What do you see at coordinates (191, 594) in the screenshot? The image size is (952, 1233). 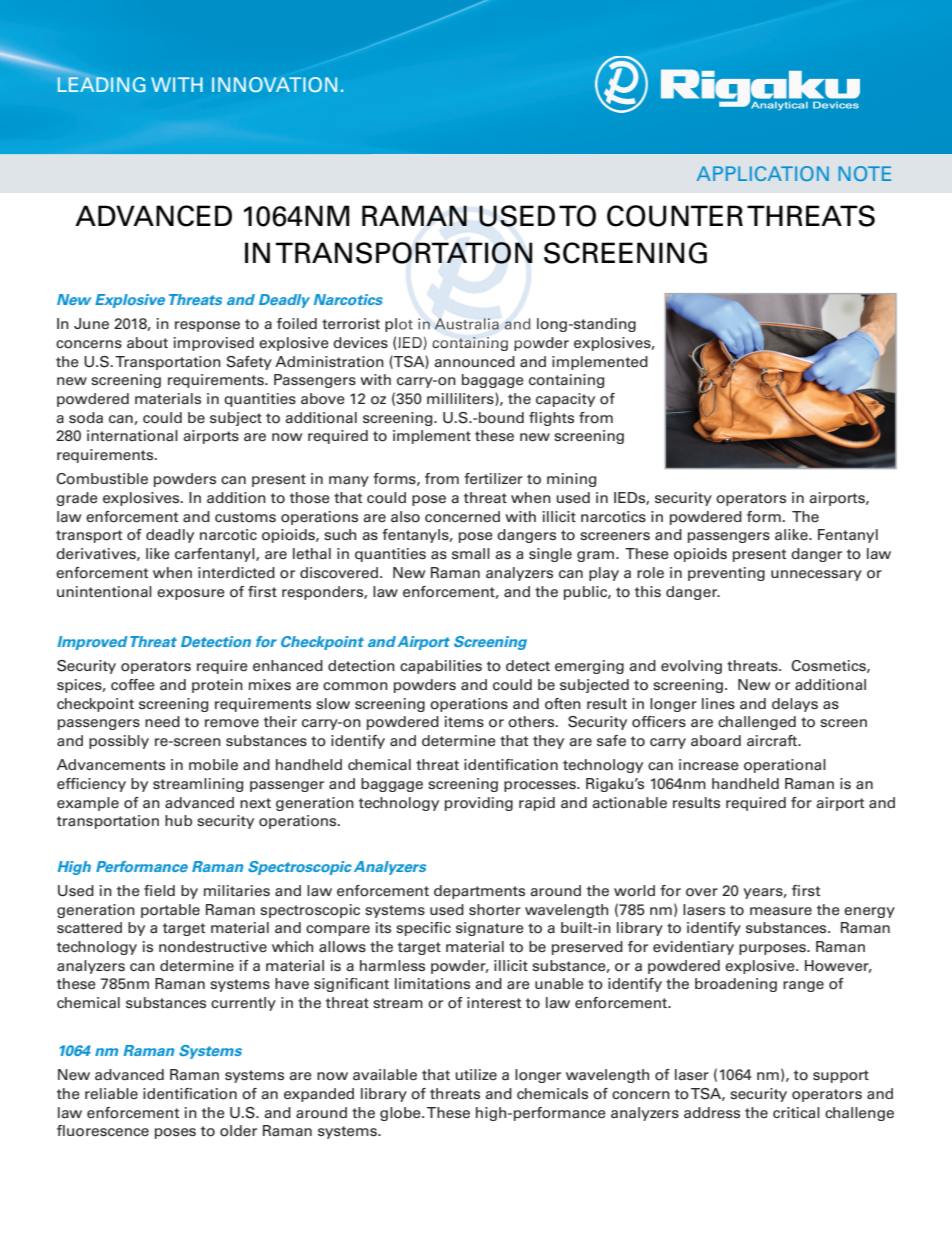 I see `exposure` at bounding box center [191, 594].
